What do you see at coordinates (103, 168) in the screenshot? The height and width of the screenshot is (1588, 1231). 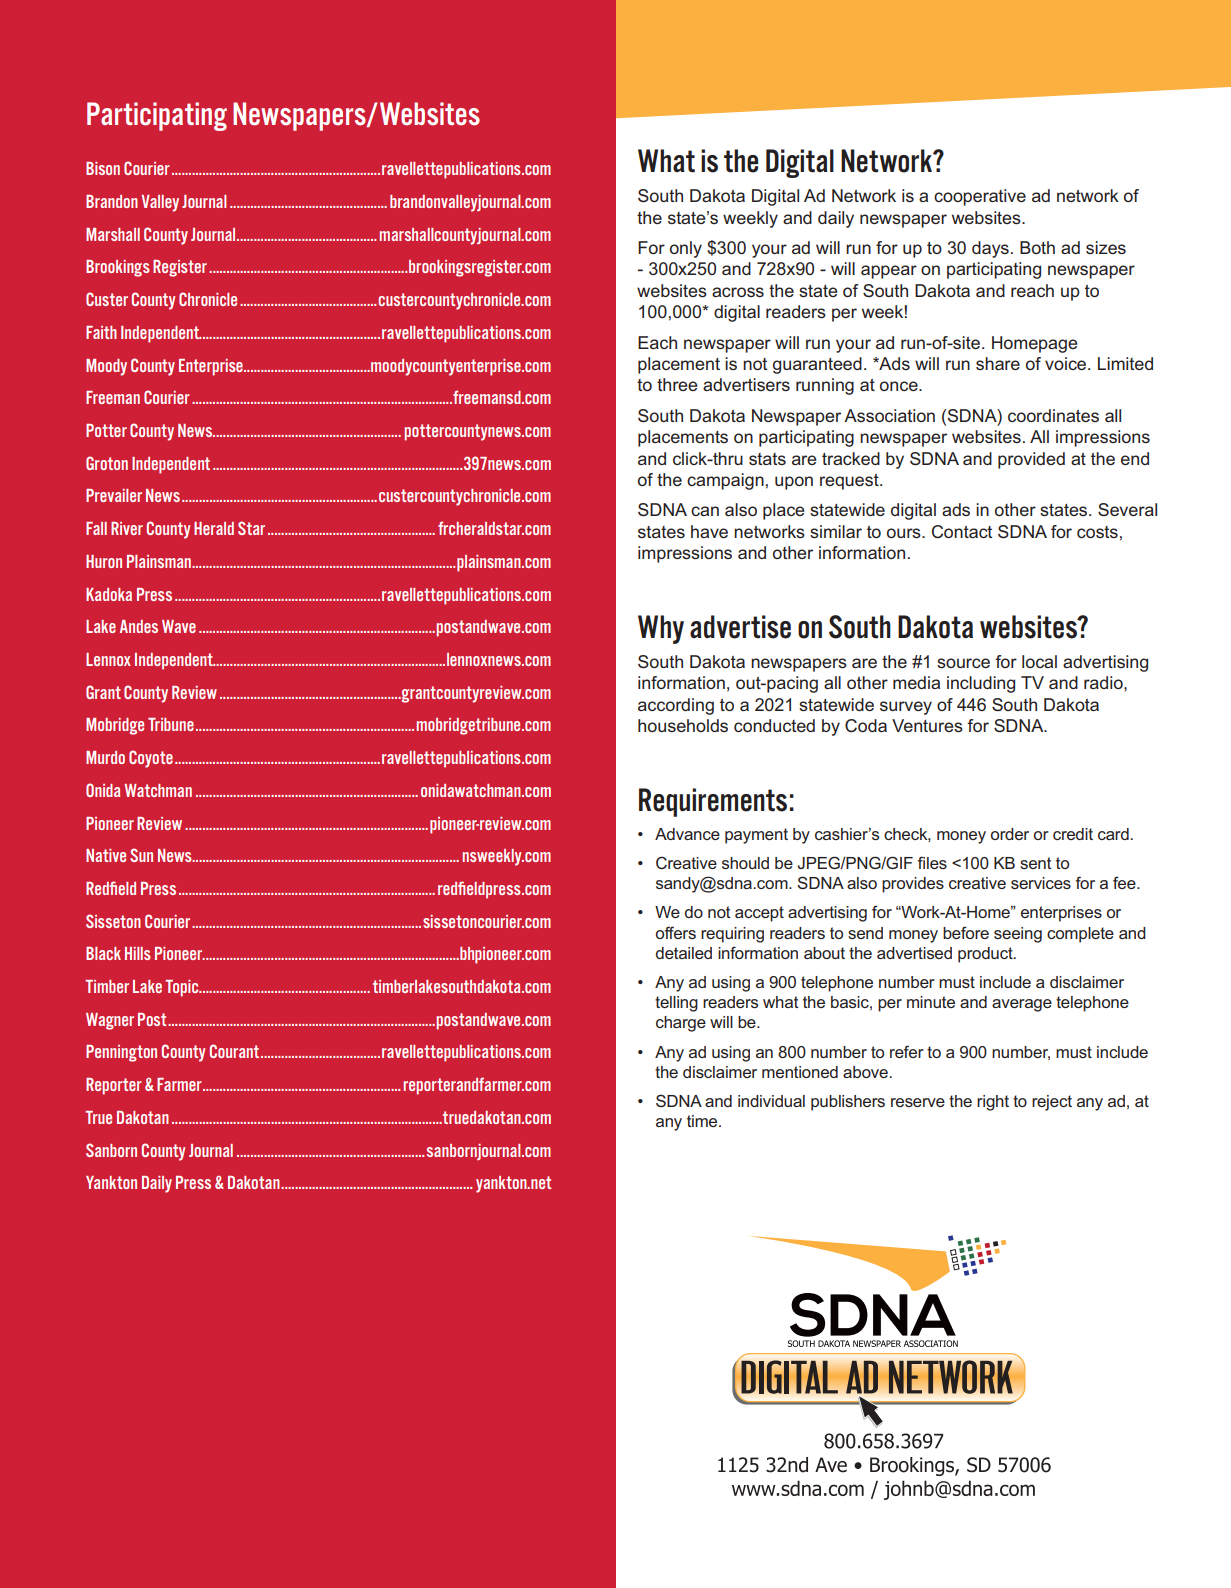 I see `Bison` at bounding box center [103, 168].
